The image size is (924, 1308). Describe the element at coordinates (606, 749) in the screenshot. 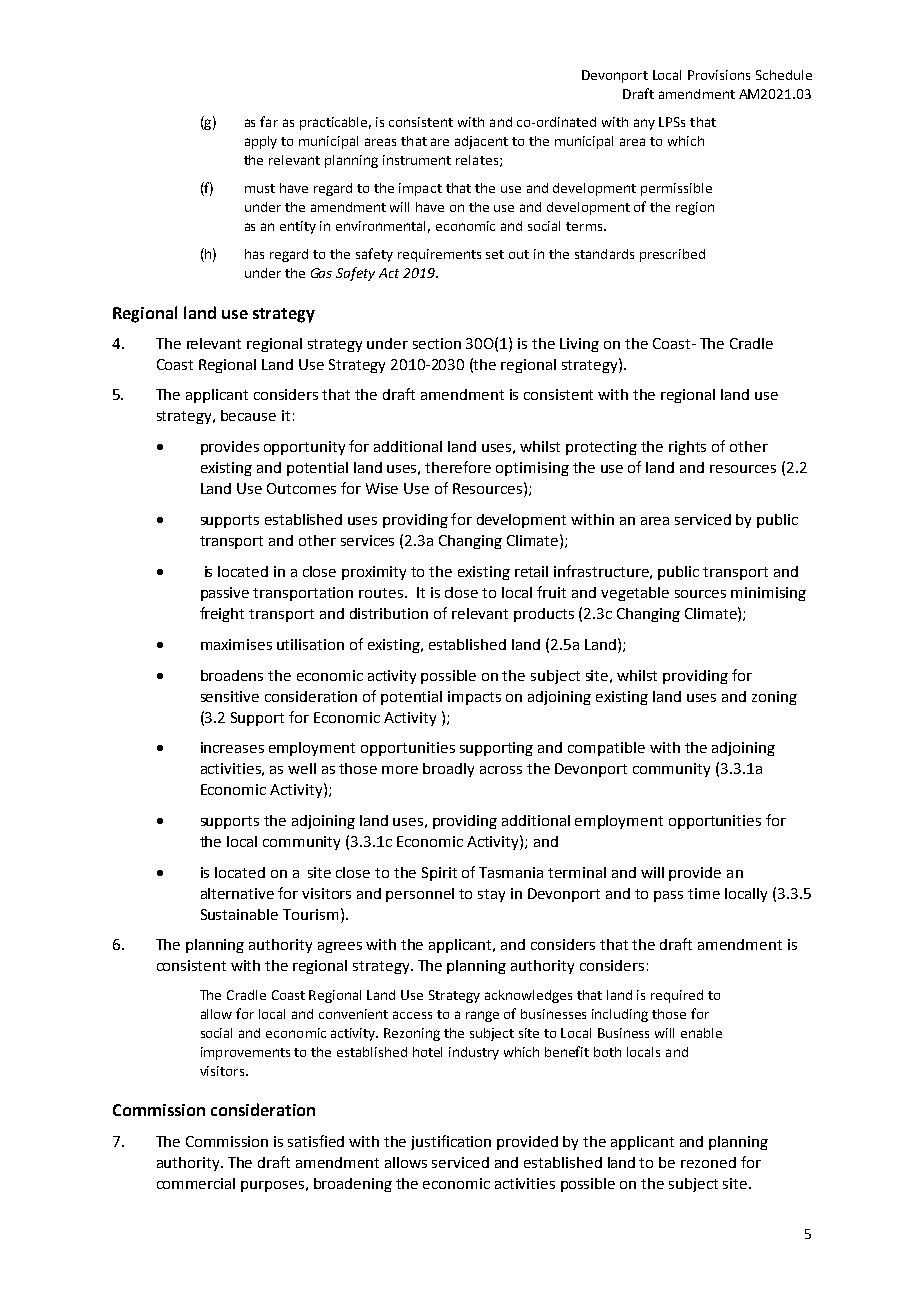

I see `compatible` at that location.
